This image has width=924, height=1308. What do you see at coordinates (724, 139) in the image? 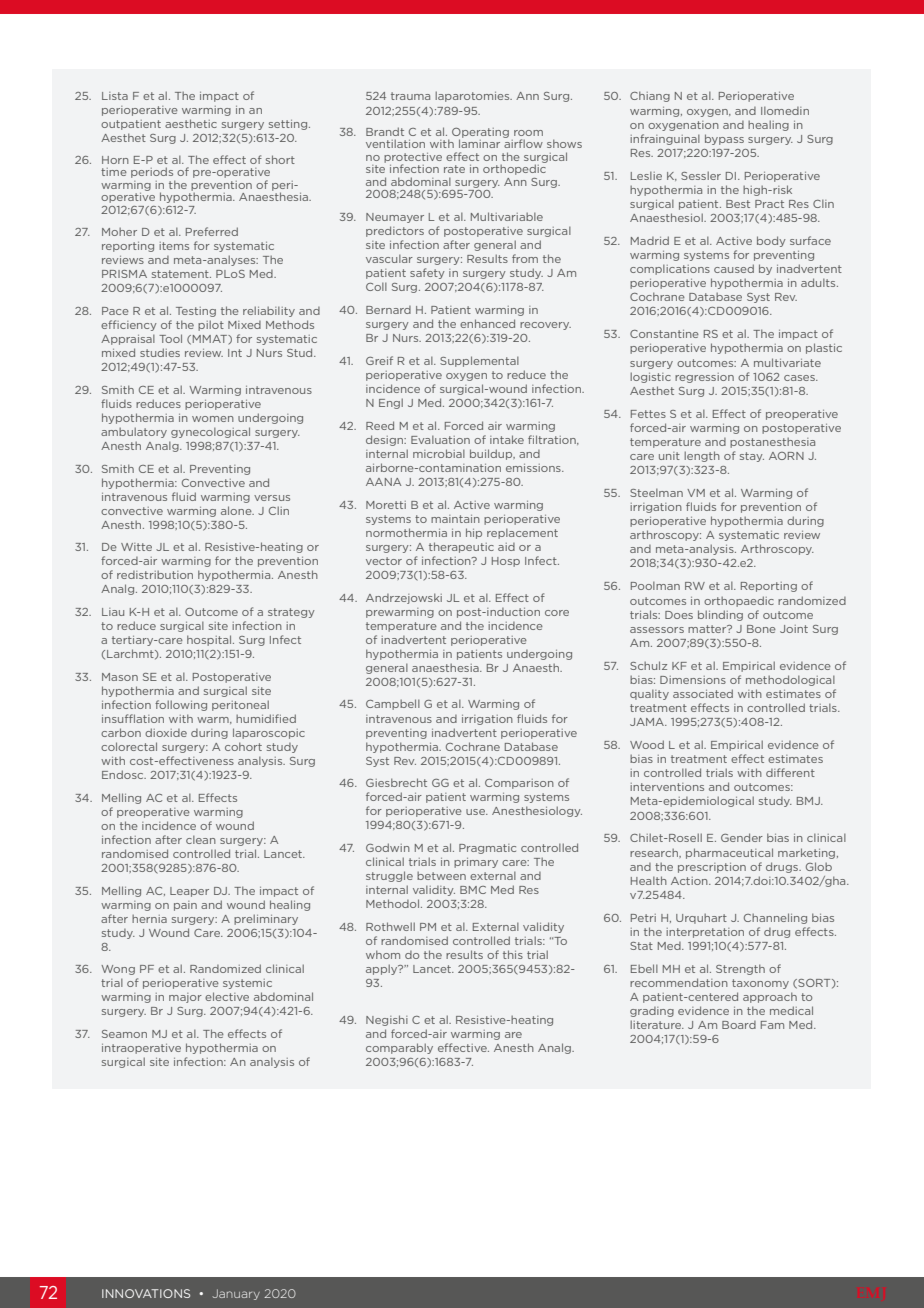
I see `bypass` at bounding box center [724, 139].
